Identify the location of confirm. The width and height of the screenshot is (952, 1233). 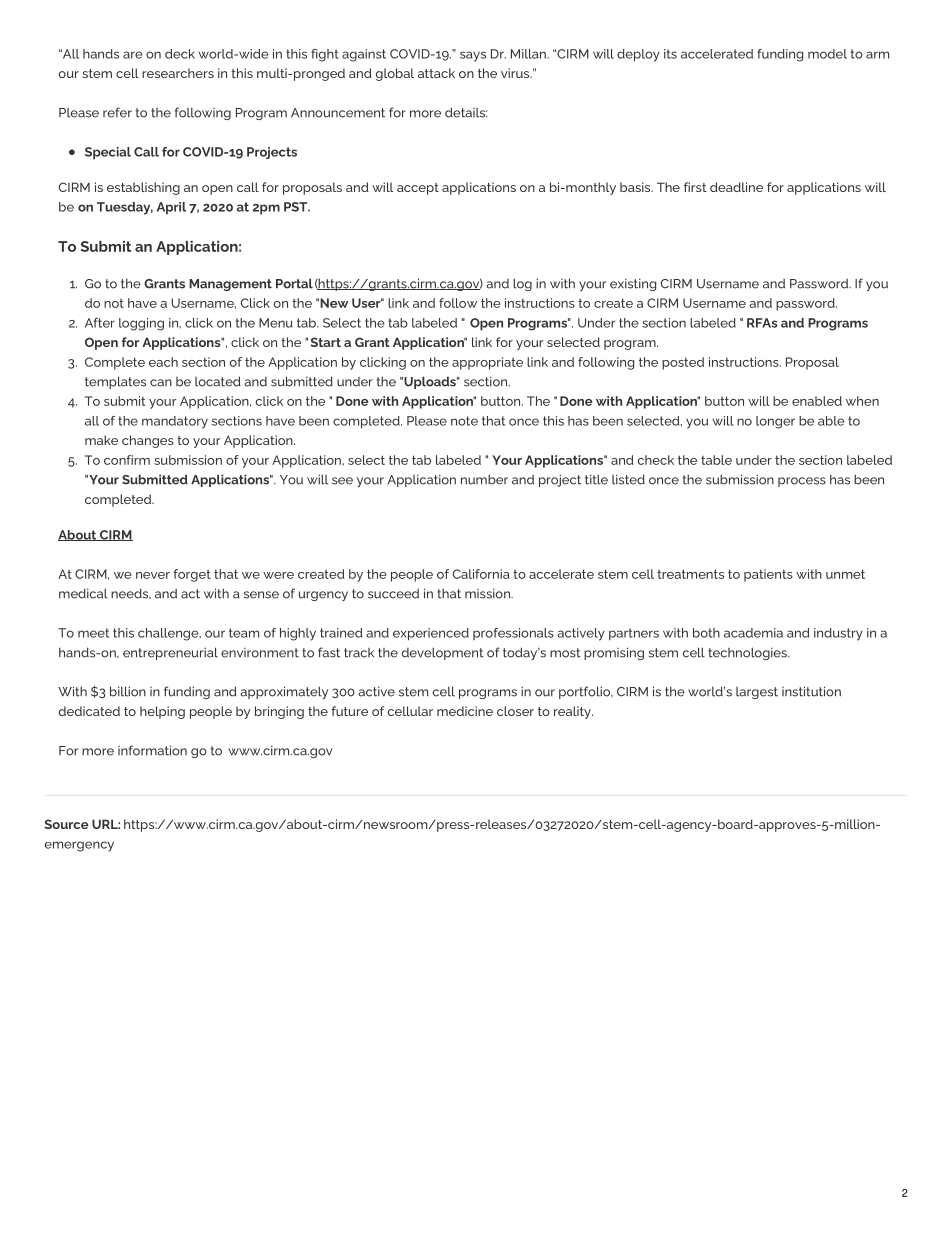
(127, 460).
